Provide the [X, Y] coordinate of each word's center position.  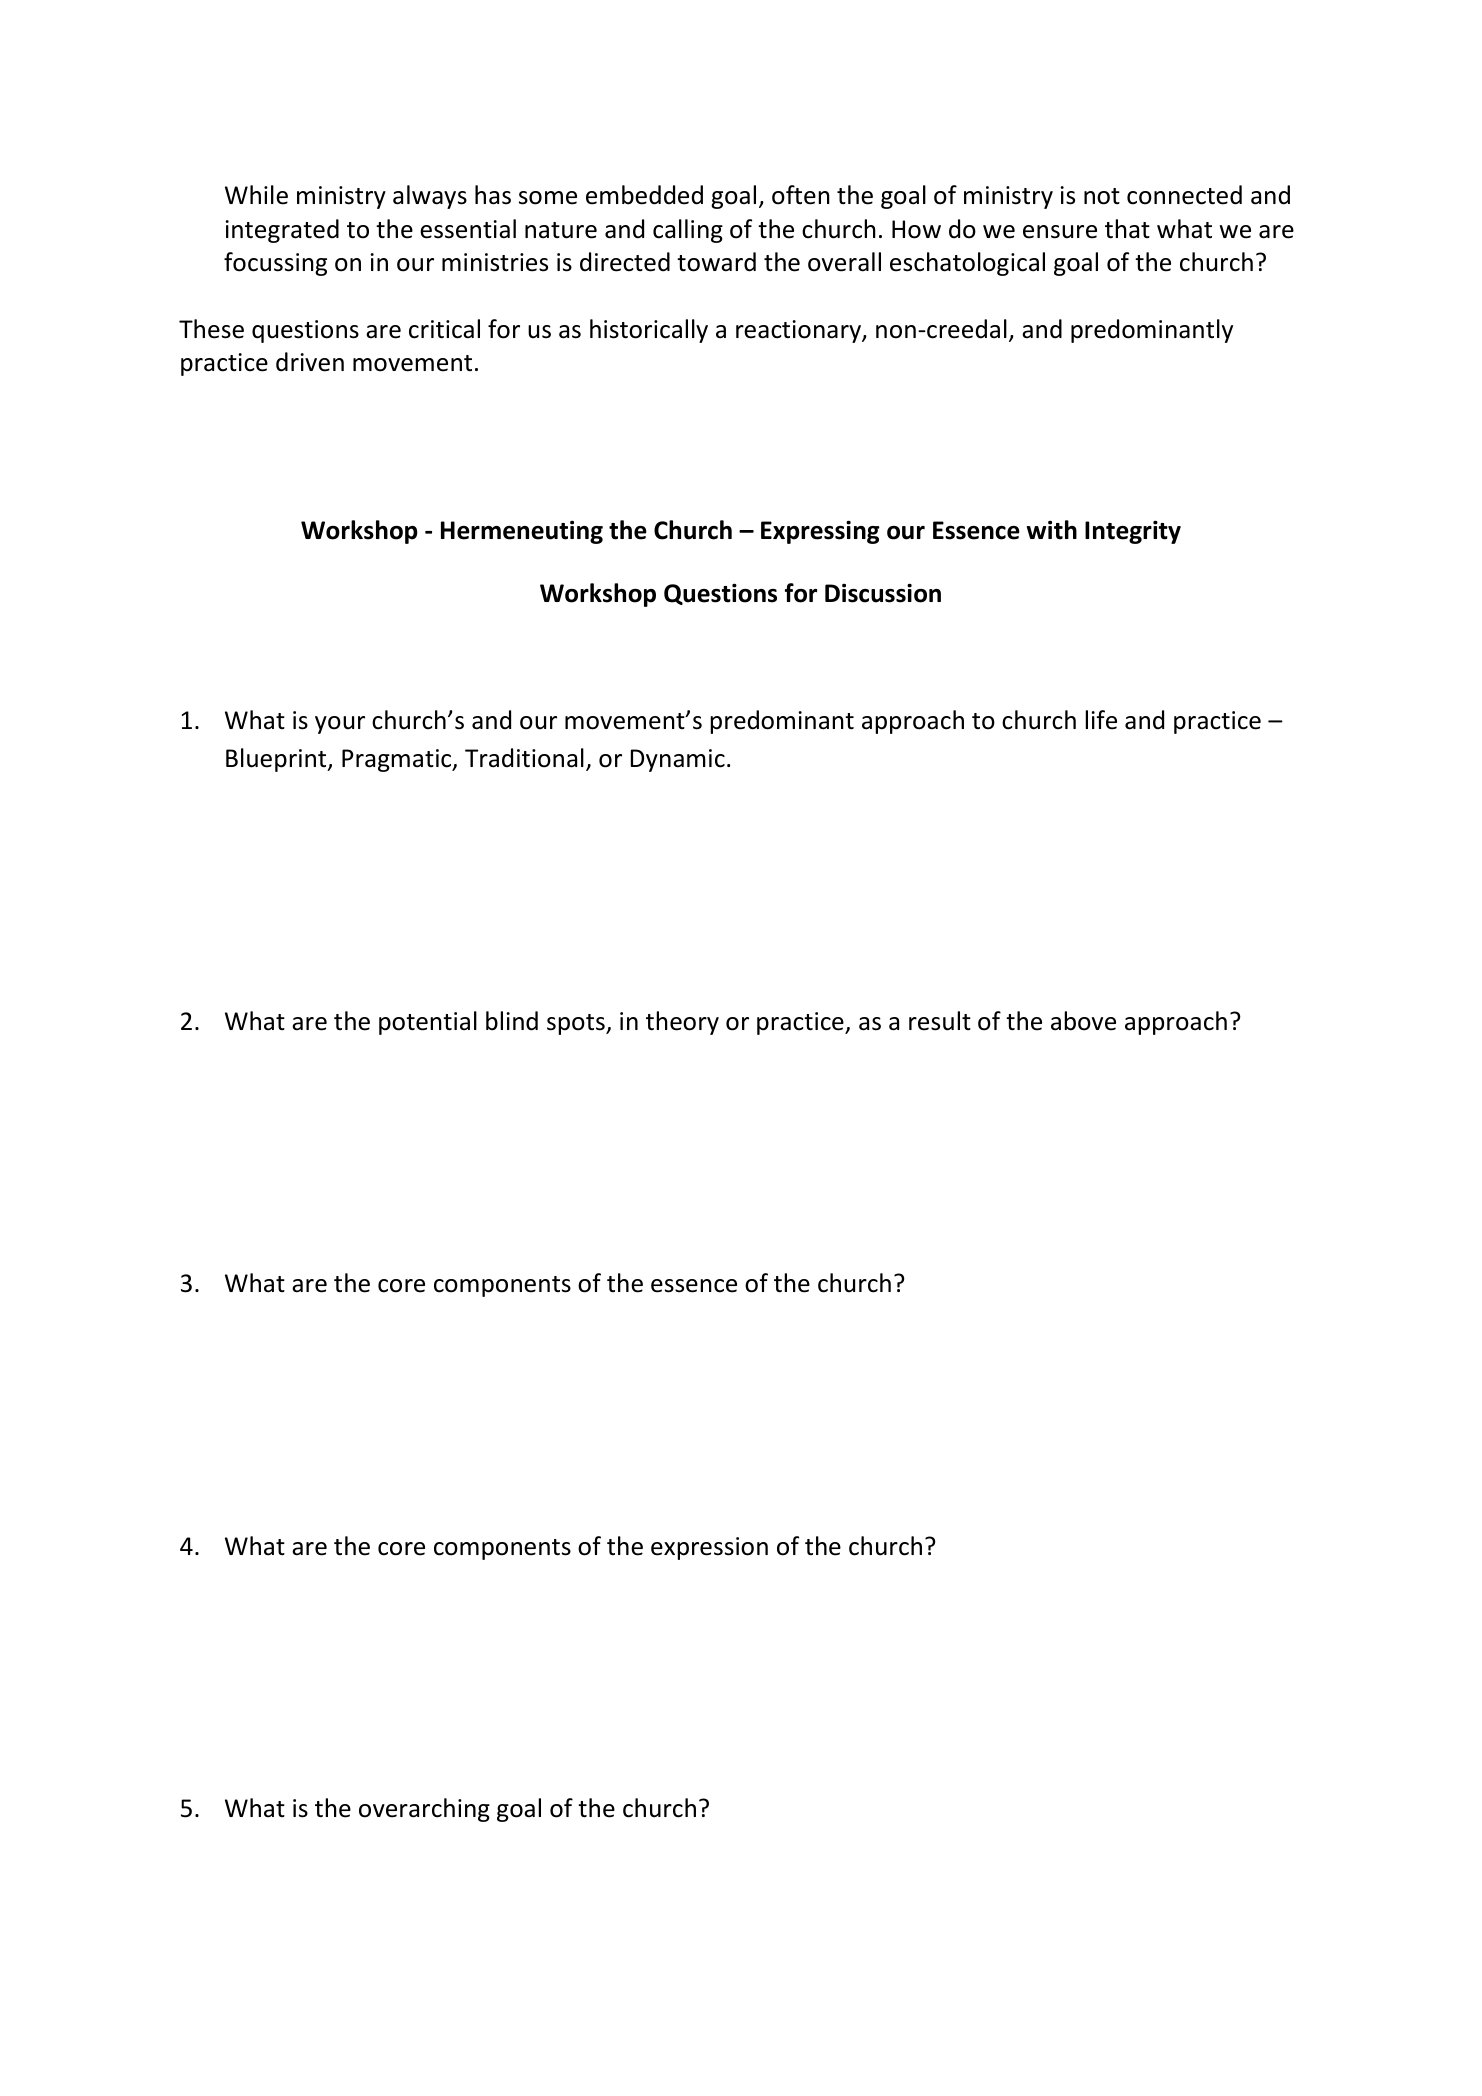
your [340, 725]
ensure [1060, 232]
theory [682, 1023]
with [1052, 530]
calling [688, 231]
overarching [424, 1810]
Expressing [820, 532]
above [1083, 1021]
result [940, 1021]
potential [428, 1023]
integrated [282, 231]
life [1101, 720]
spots [577, 1024]
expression [709, 1548]
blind [512, 1021]
